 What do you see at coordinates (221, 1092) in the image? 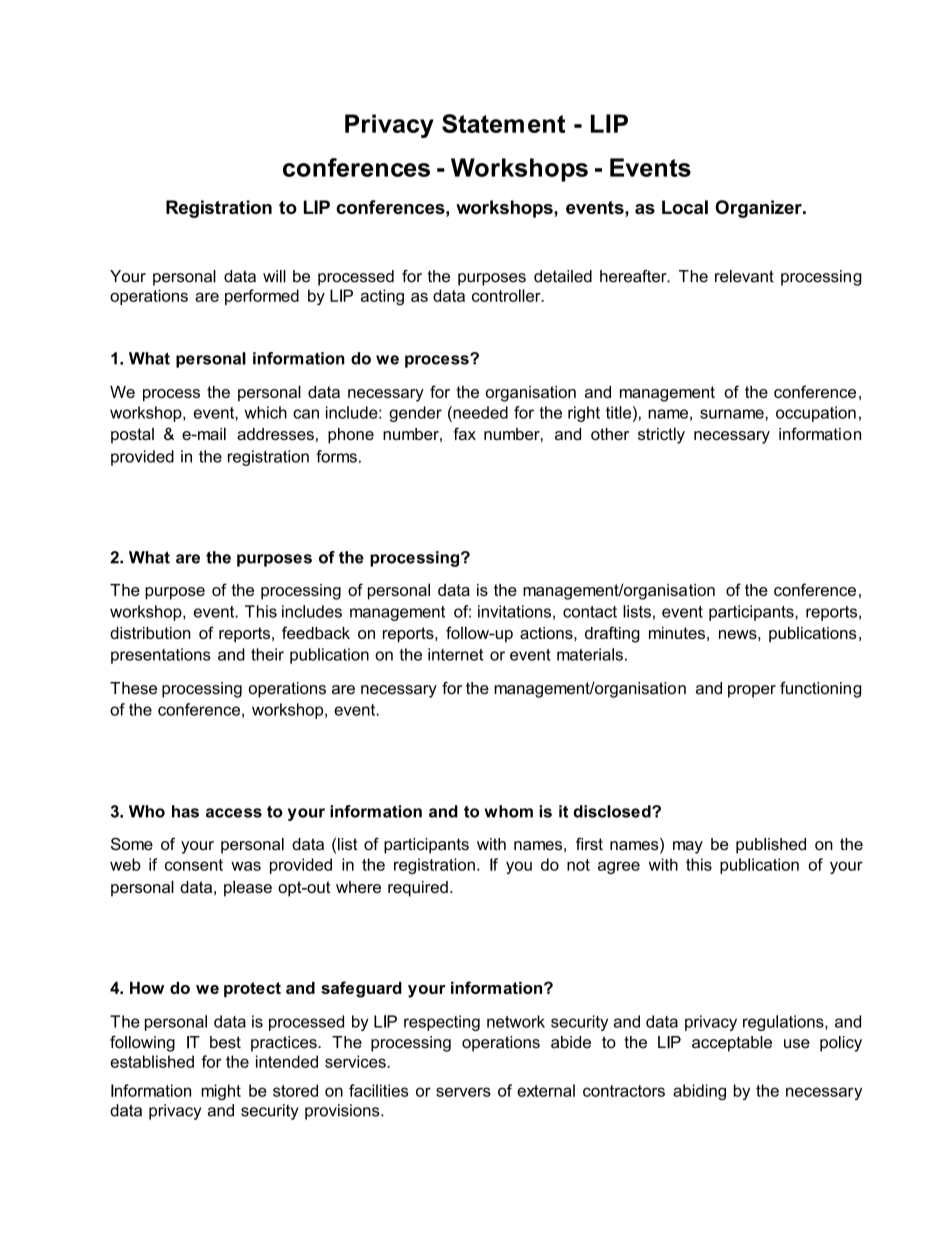
I see `might` at bounding box center [221, 1092].
